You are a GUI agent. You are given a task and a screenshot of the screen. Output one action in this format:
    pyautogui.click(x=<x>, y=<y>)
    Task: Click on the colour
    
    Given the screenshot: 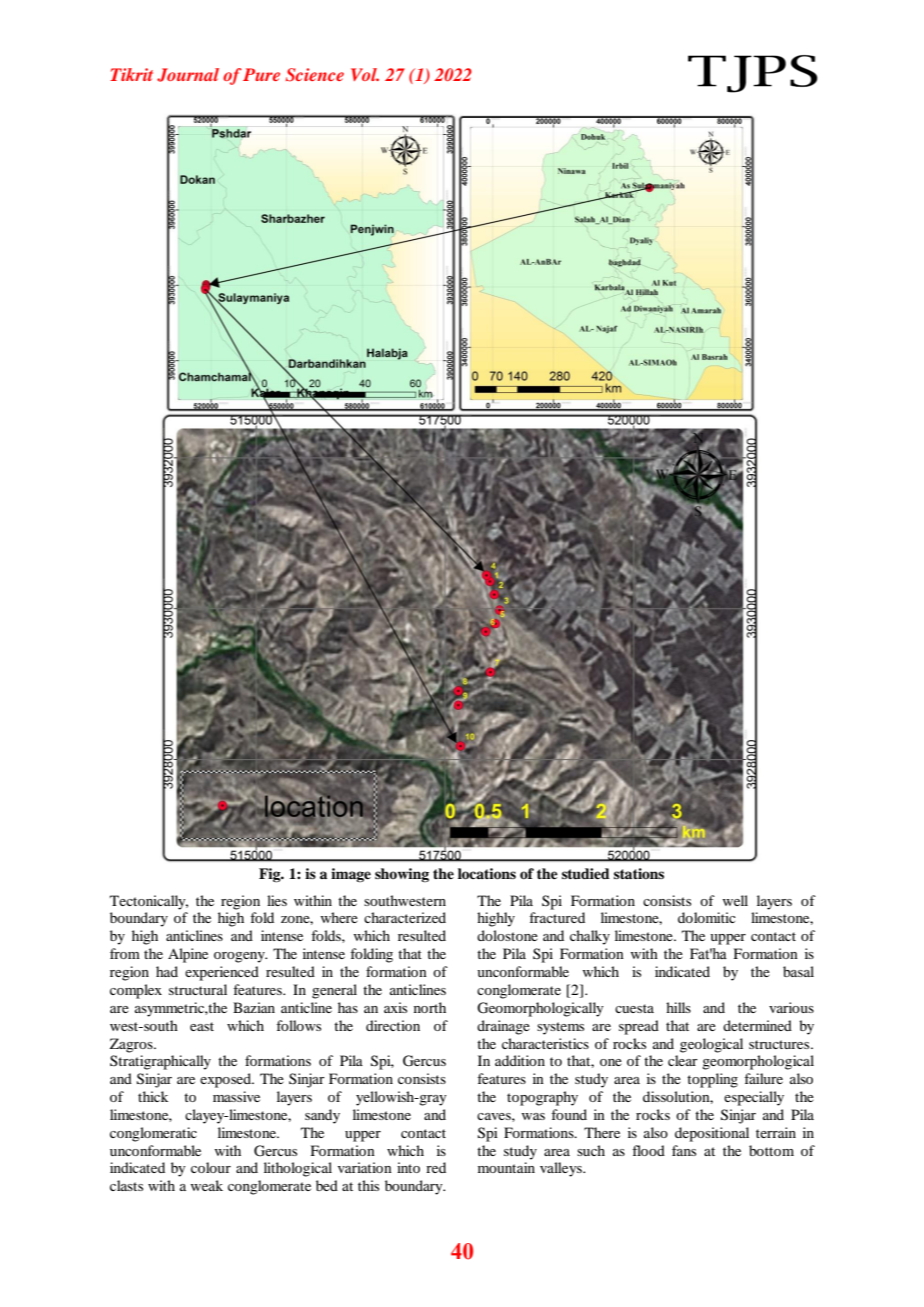 What is the action you would take?
    pyautogui.click(x=211, y=1167)
